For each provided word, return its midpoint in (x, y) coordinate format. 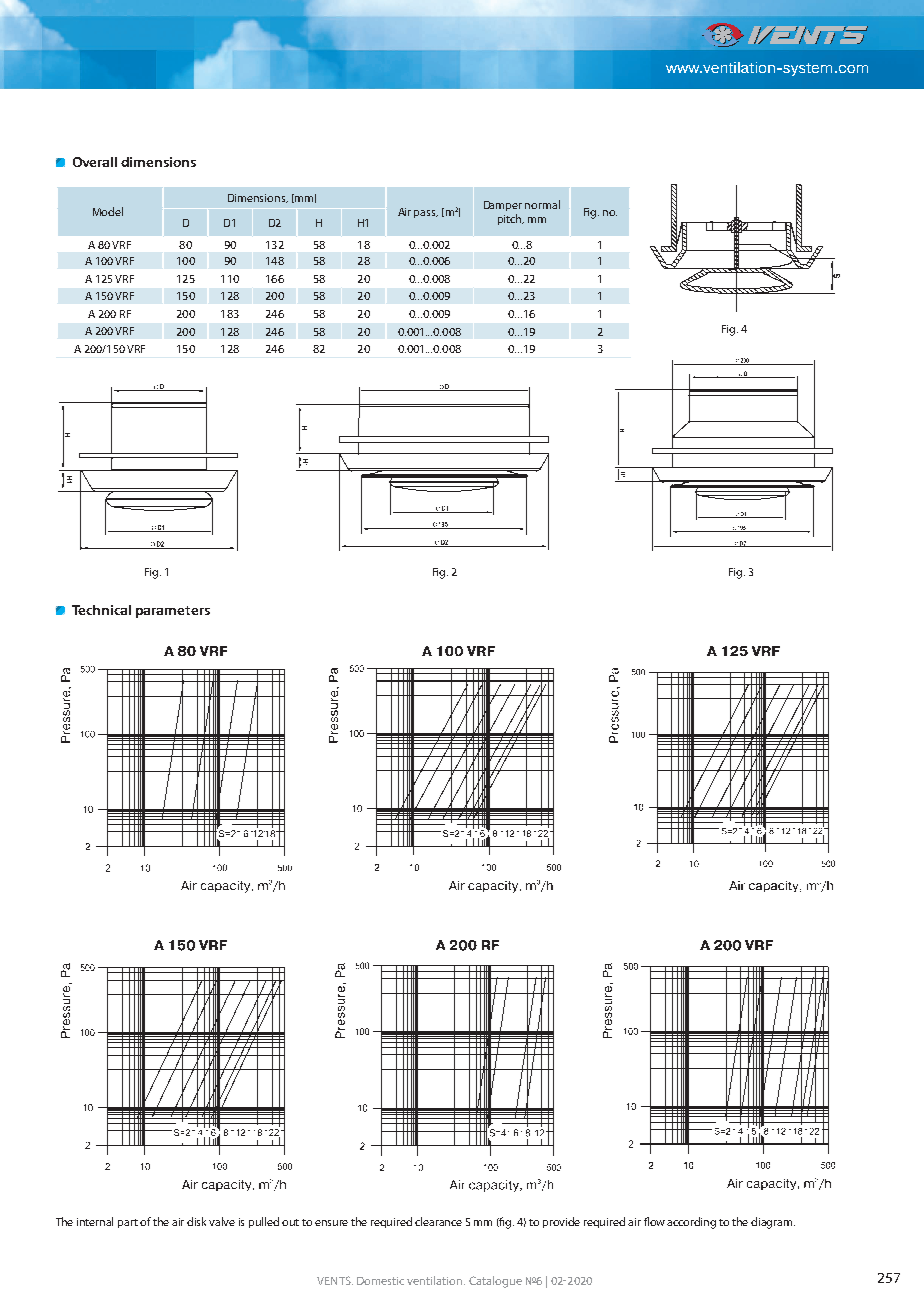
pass (426, 214)
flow (654, 1221)
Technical (101, 610)
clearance (438, 1221)
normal (542, 204)
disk (198, 1221)
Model (108, 211)
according (691, 1223)
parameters (173, 612)
